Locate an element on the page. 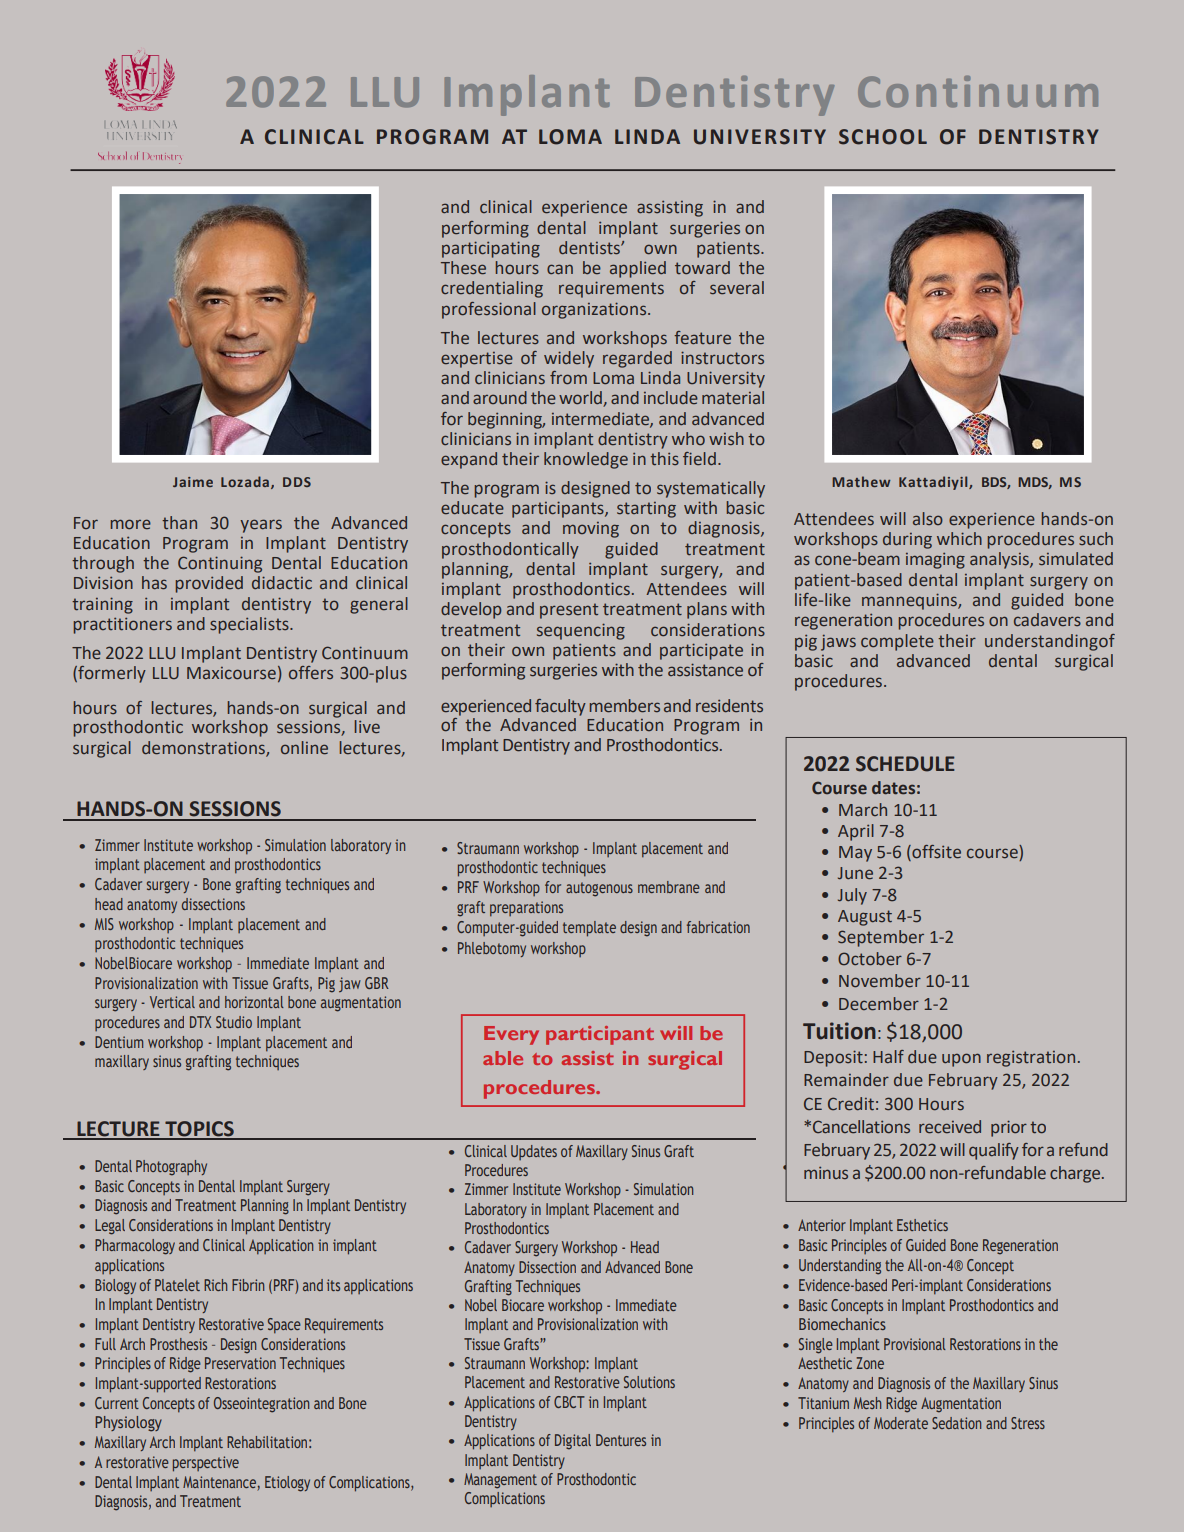  provided is located at coordinates (209, 584).
